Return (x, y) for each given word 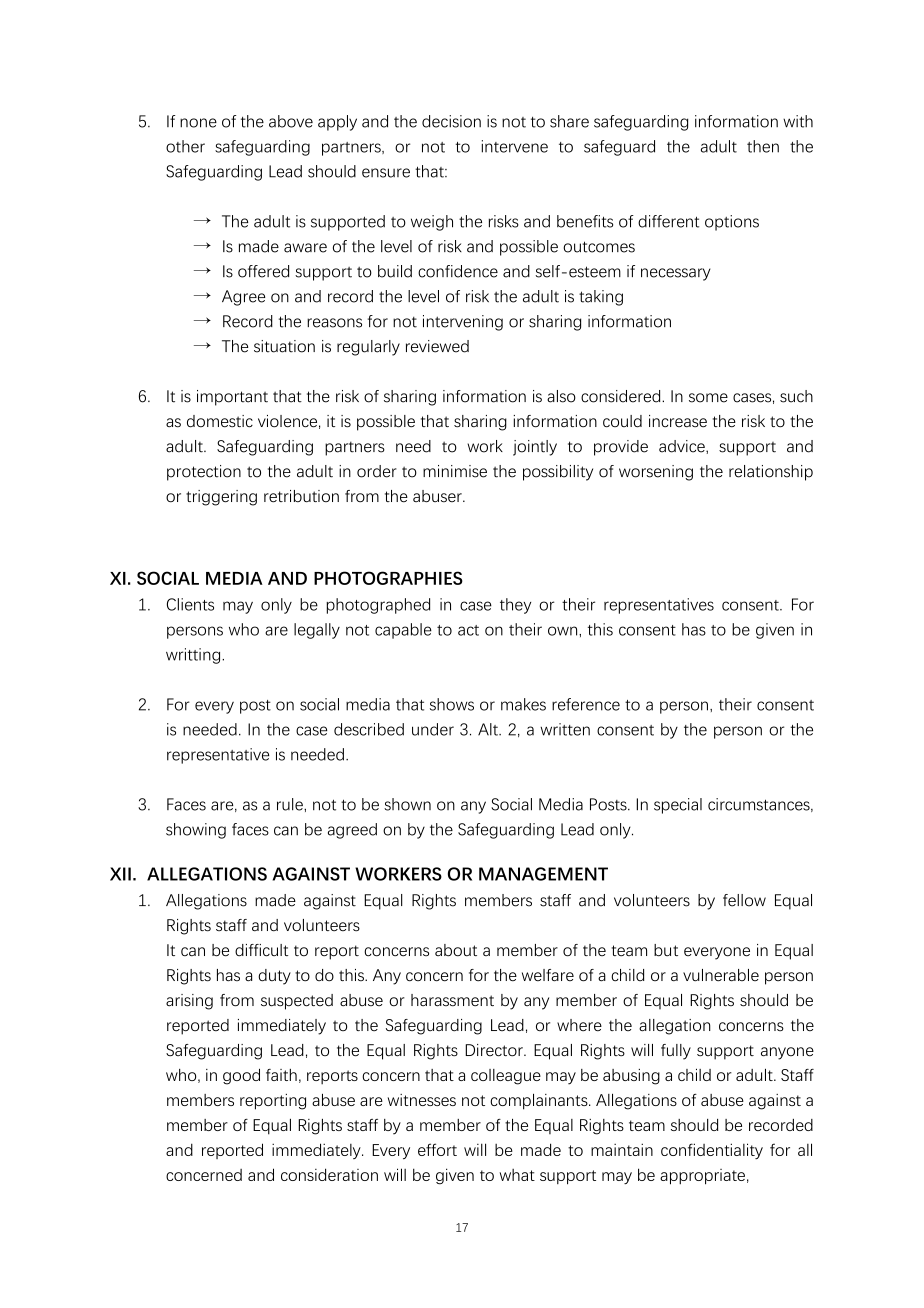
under (433, 729)
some (708, 398)
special (678, 806)
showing (196, 831)
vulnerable (721, 975)
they (515, 606)
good (241, 1077)
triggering (221, 498)
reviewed (437, 346)
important (232, 398)
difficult (261, 950)
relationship (771, 473)
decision (451, 121)
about (456, 950)
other (185, 146)
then (763, 146)
